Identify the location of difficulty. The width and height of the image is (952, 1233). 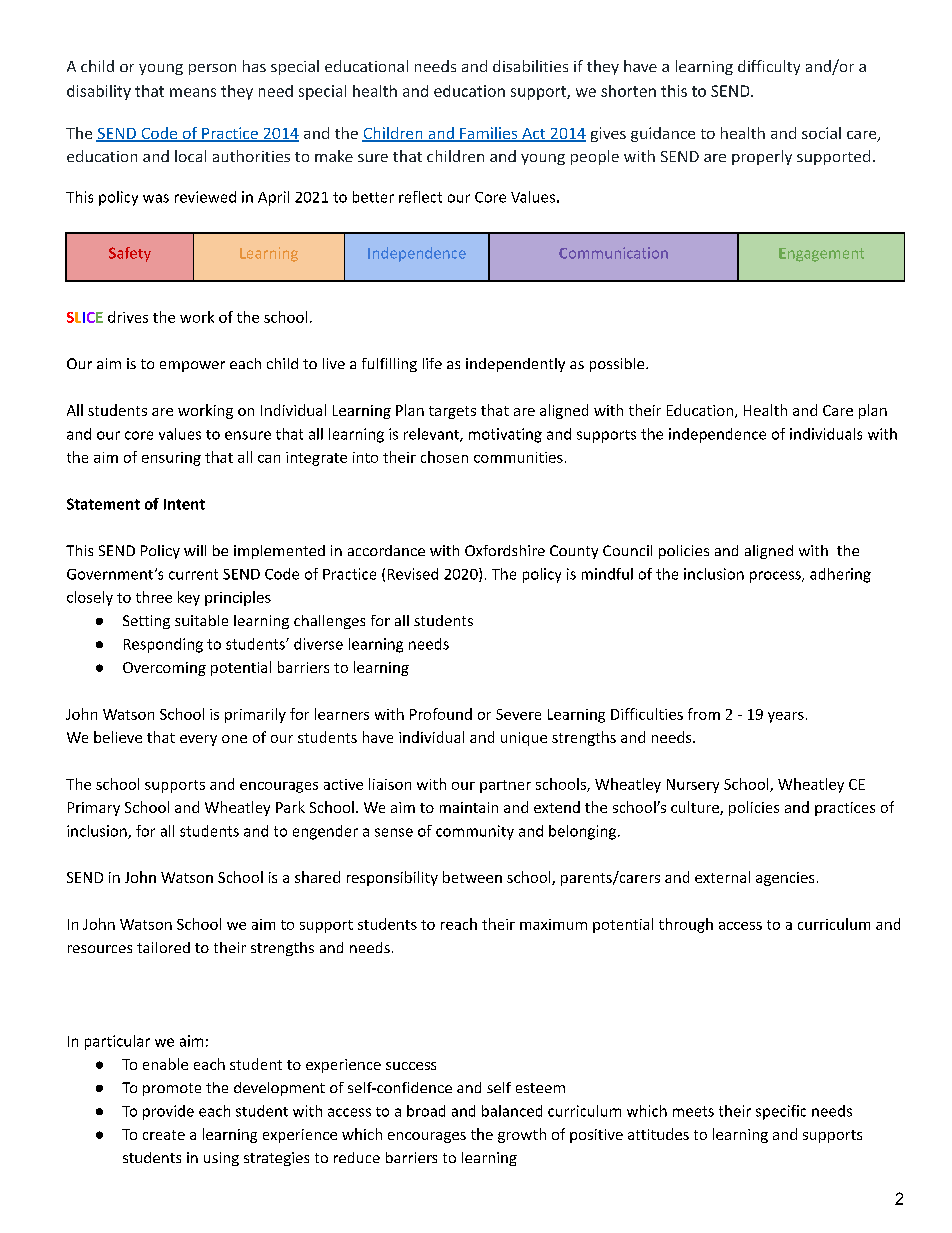
(769, 67).
